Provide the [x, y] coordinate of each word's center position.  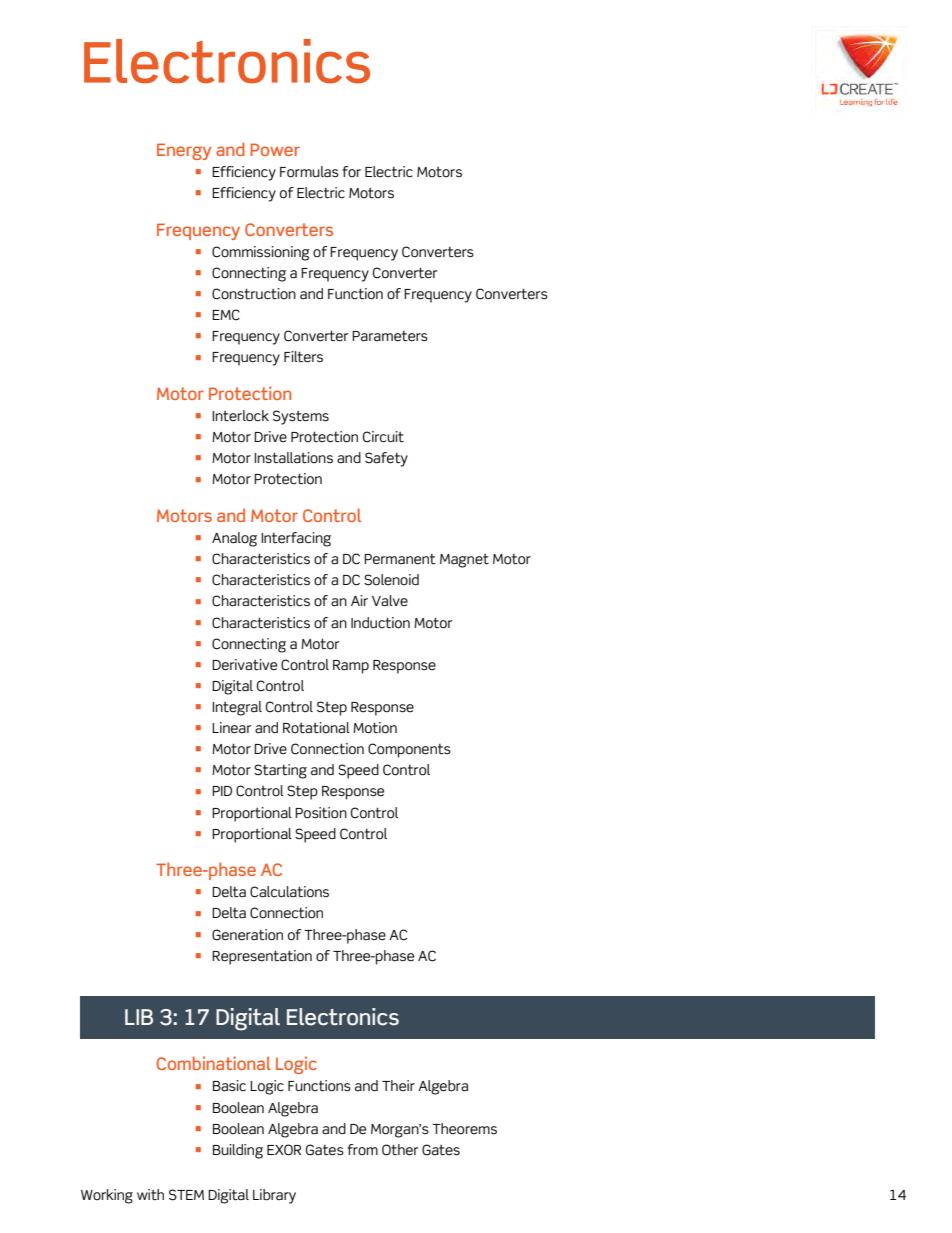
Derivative [244, 665]
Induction [380, 623]
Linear [231, 728]
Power [275, 149]
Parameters [390, 336]
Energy [184, 151]
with [150, 1195]
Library [274, 1196]
